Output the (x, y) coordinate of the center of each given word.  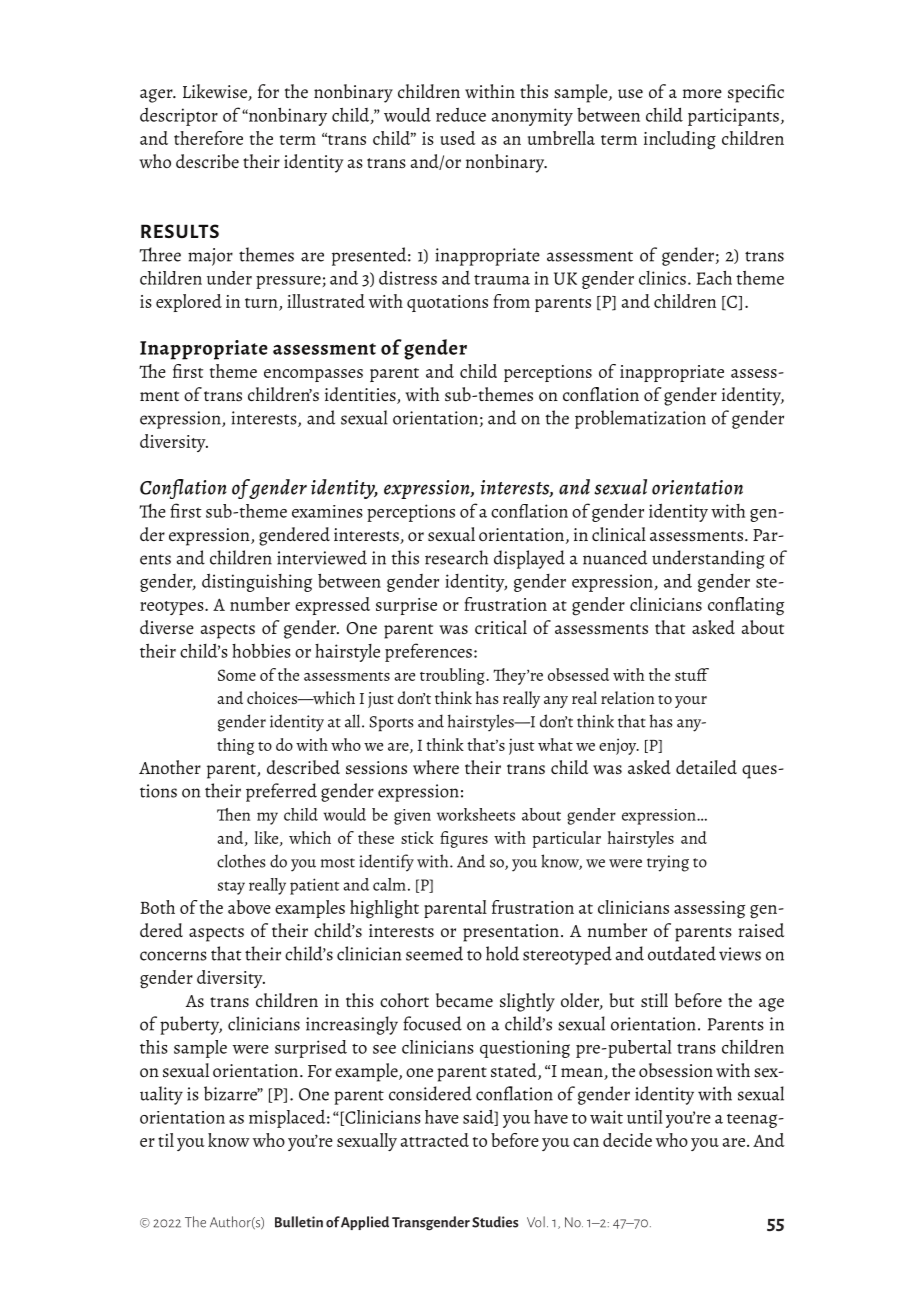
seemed (434, 953)
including (680, 140)
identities (361, 395)
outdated (682, 953)
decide (627, 1140)
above (249, 907)
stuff (692, 674)
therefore (208, 138)
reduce (461, 114)
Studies (495, 1222)
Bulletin (299, 1222)
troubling (453, 676)
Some (237, 675)
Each (714, 278)
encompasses (313, 375)
